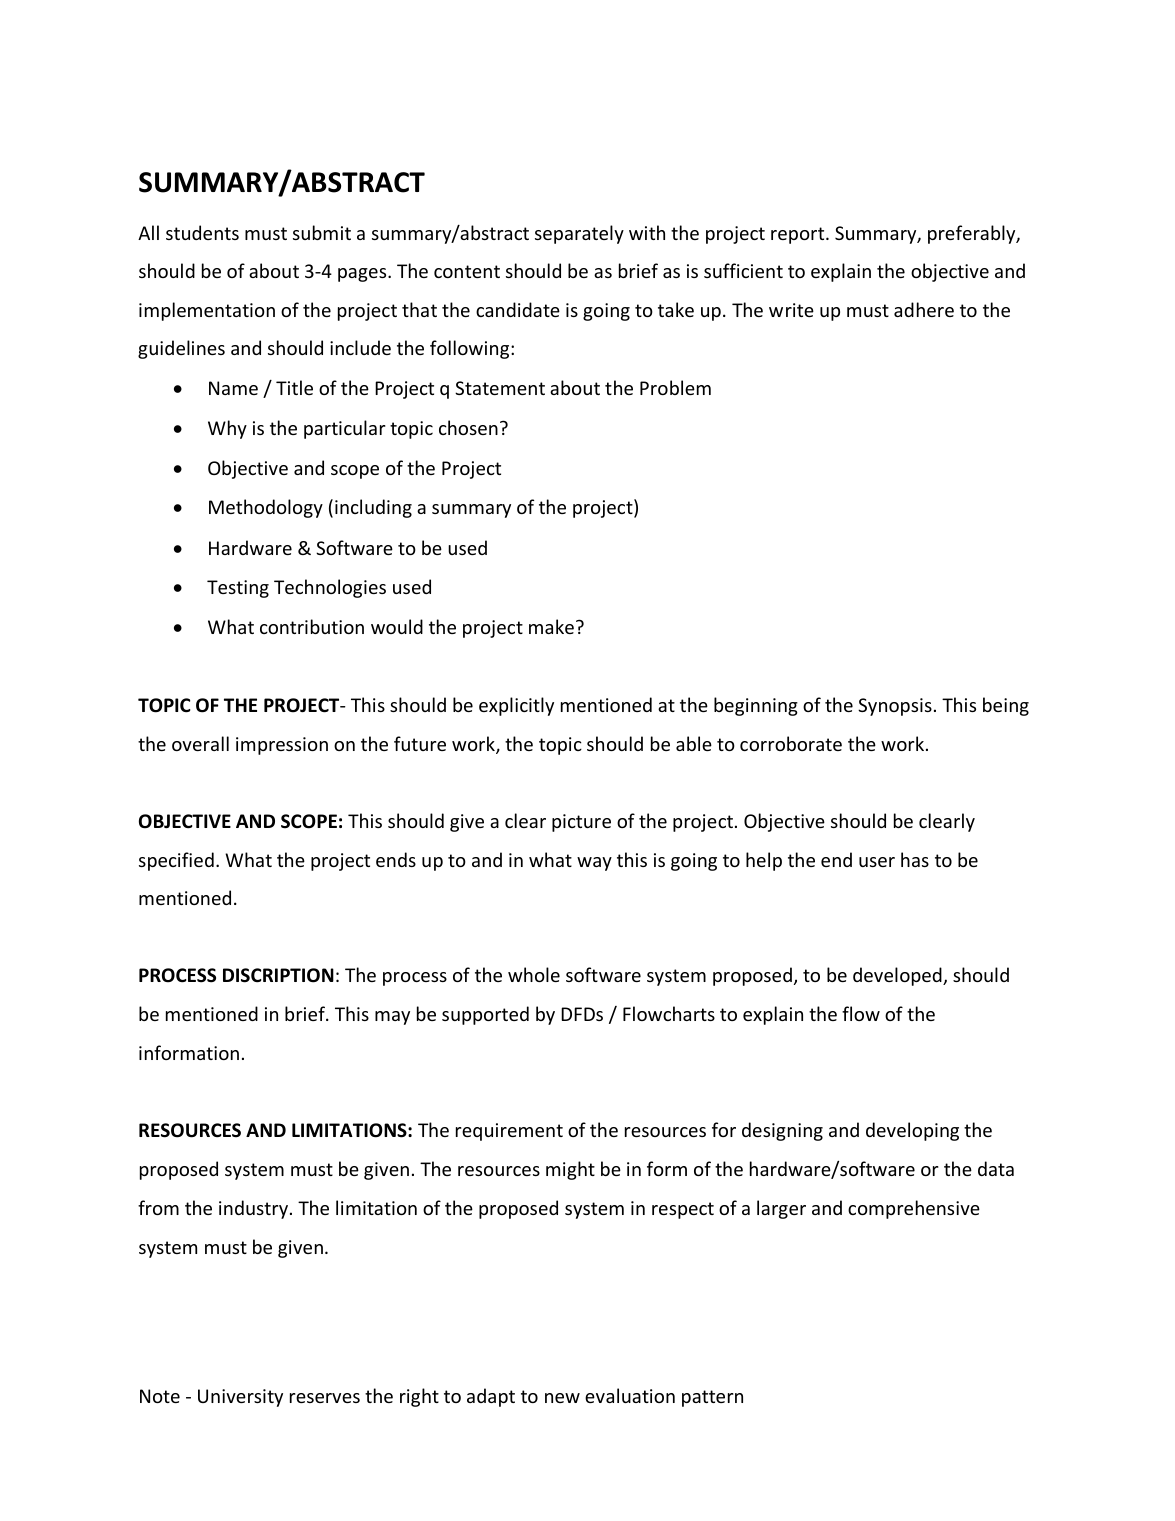 The height and width of the screenshot is (1521, 1175). What do you see at coordinates (712, 1398) in the screenshot?
I see `pattern` at bounding box center [712, 1398].
